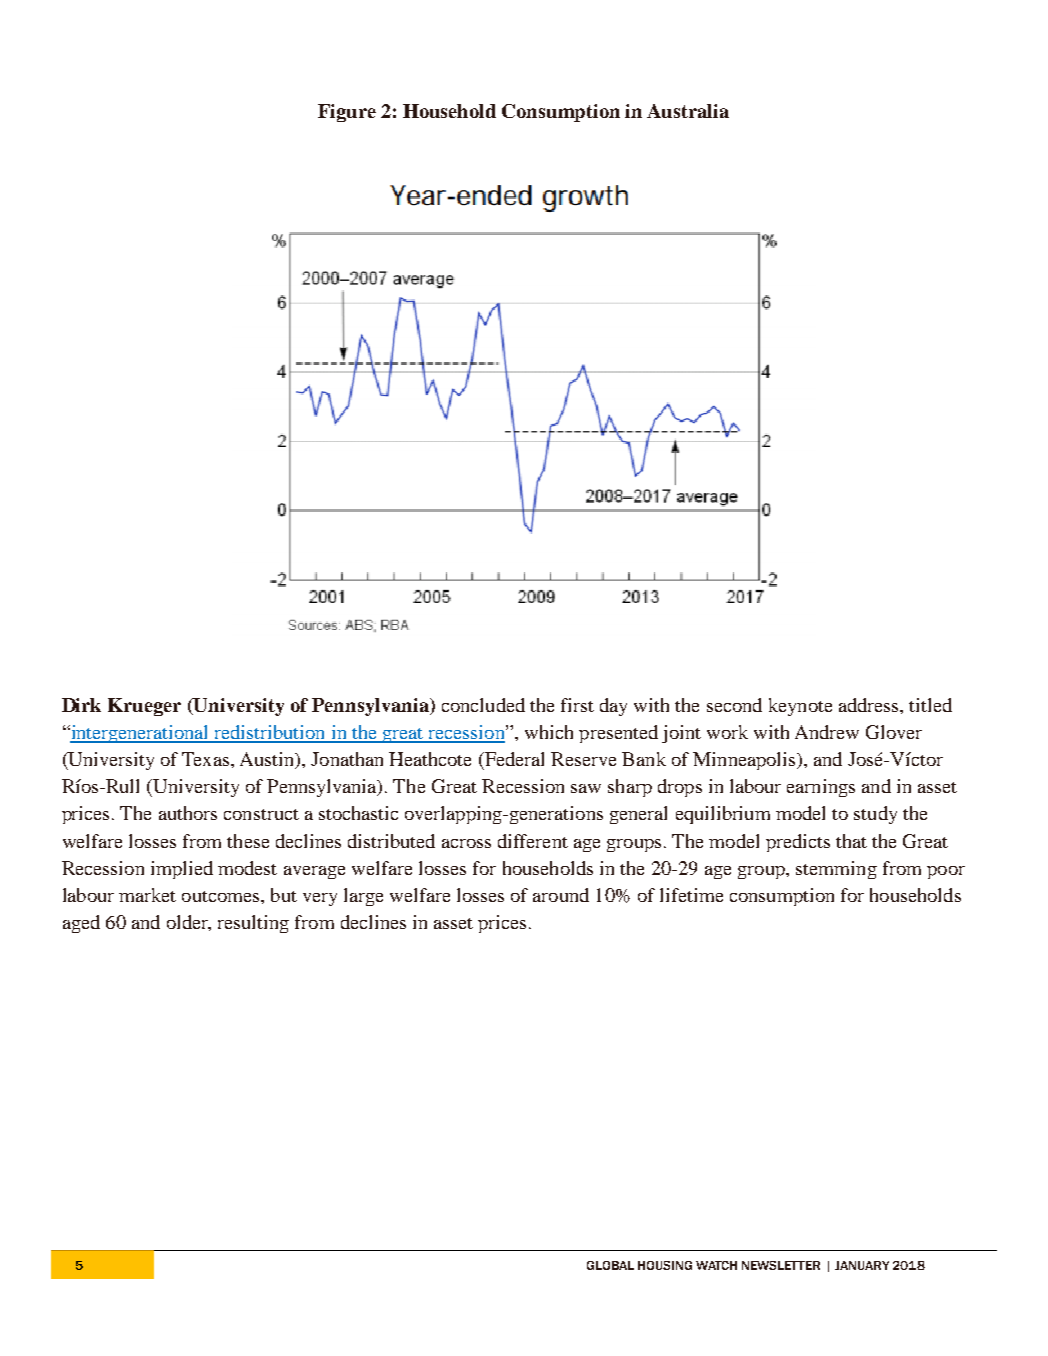 The image size is (1048, 1356). I want to click on Figure, so click(347, 113).
